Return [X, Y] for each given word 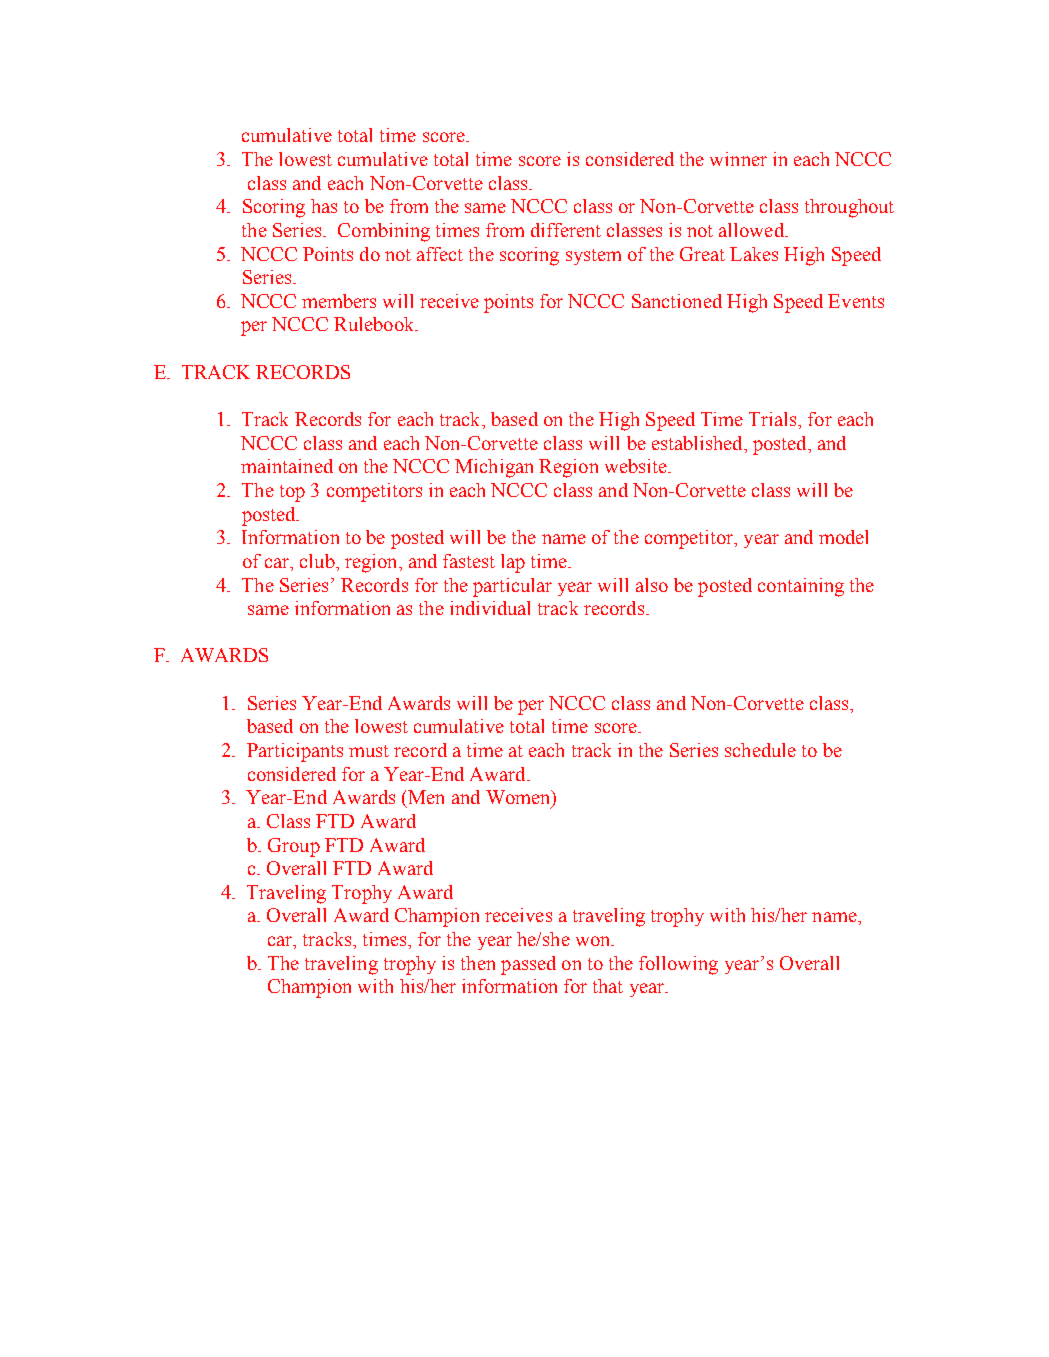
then [478, 963]
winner [738, 159]
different [566, 230]
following [678, 965]
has [324, 206]
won [594, 941]
